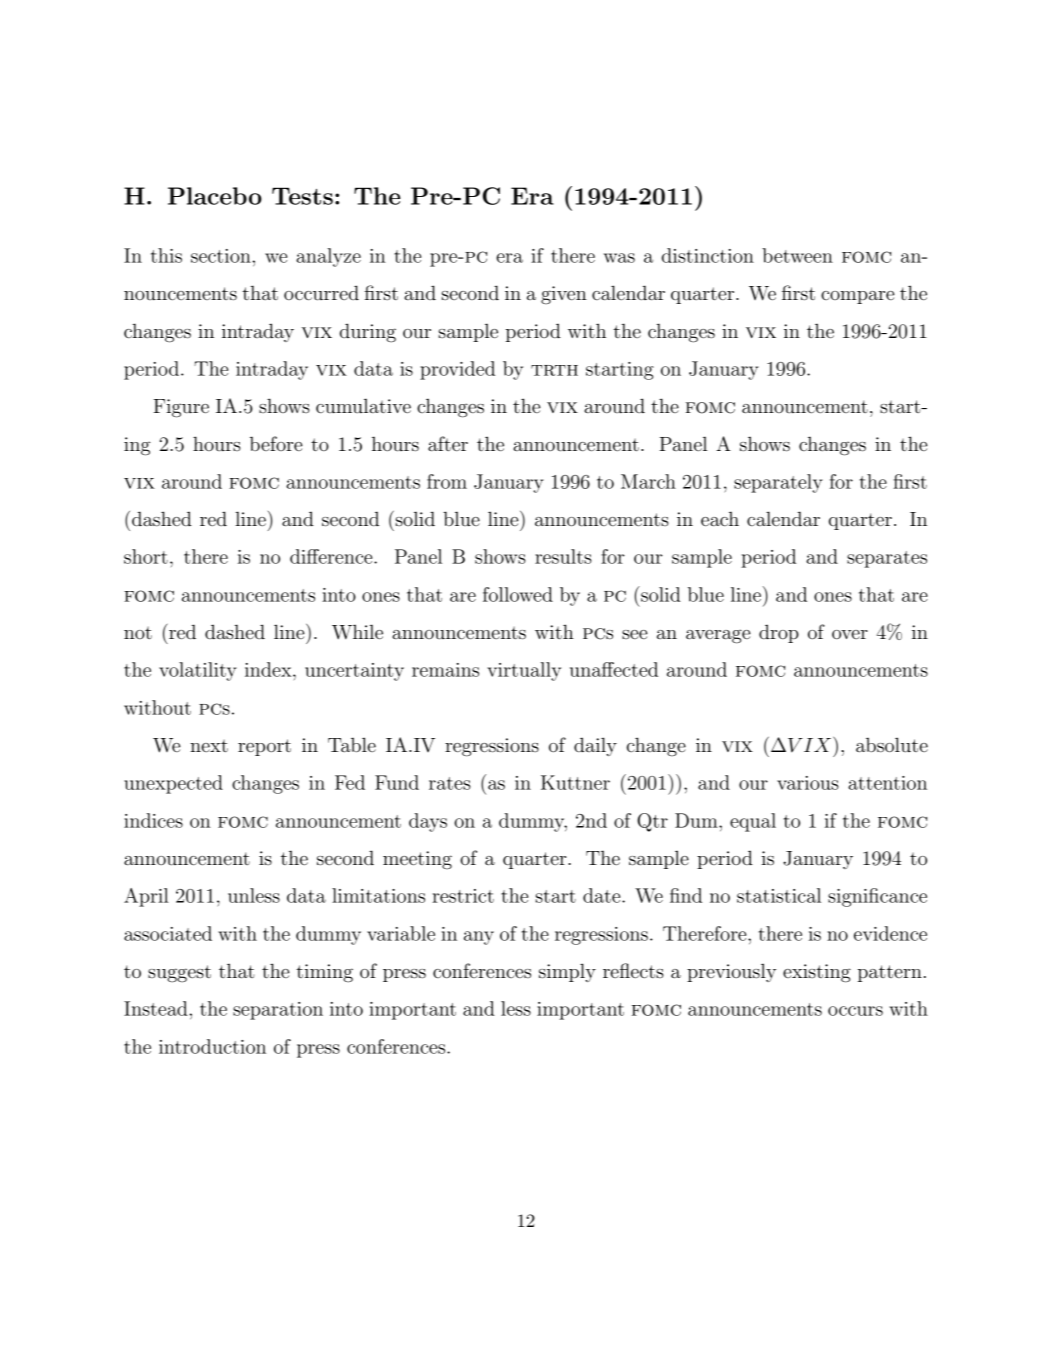  What do you see at coordinates (778, 483) in the screenshot?
I see `separately` at bounding box center [778, 483].
